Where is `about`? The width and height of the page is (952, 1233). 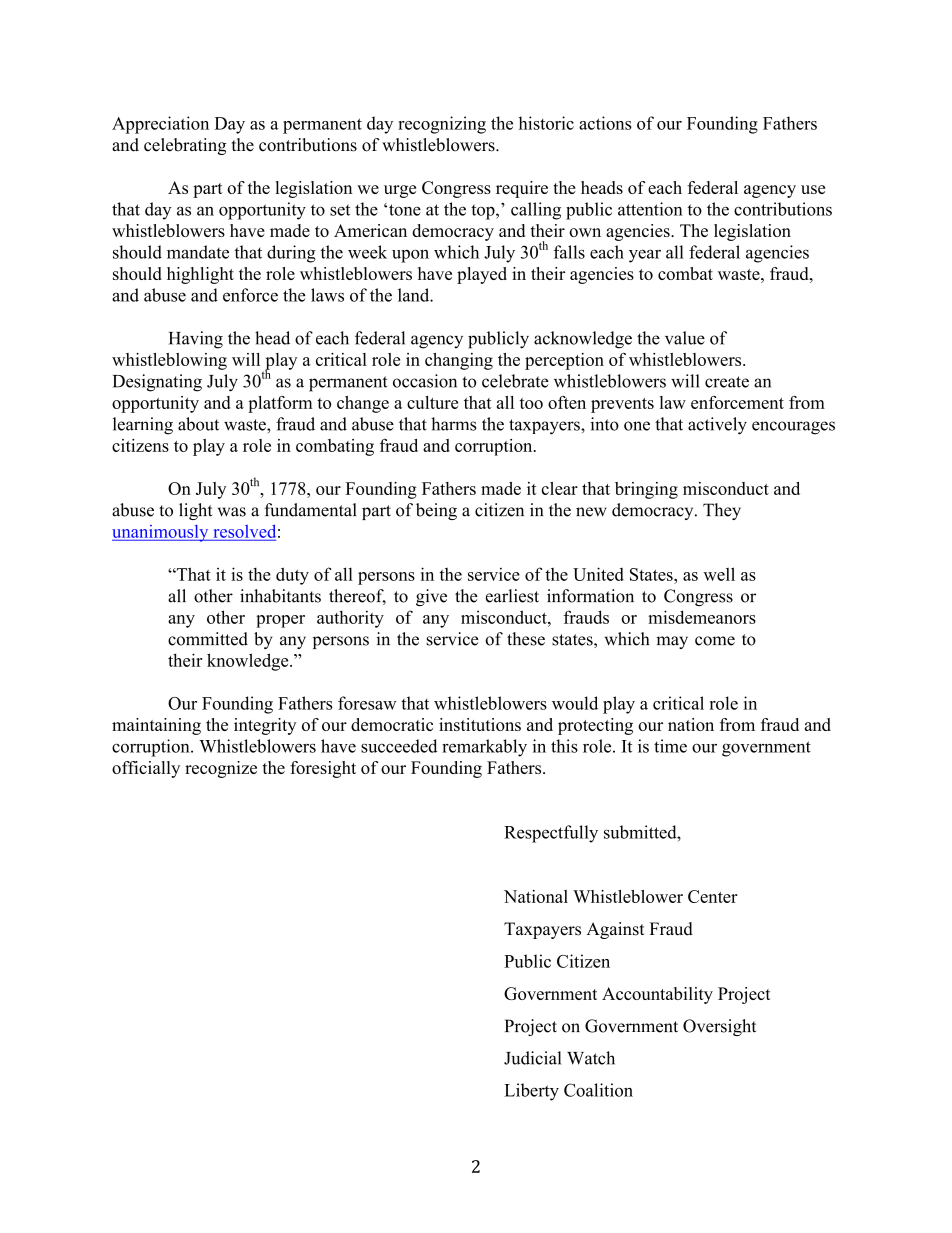
about is located at coordinates (198, 424).
